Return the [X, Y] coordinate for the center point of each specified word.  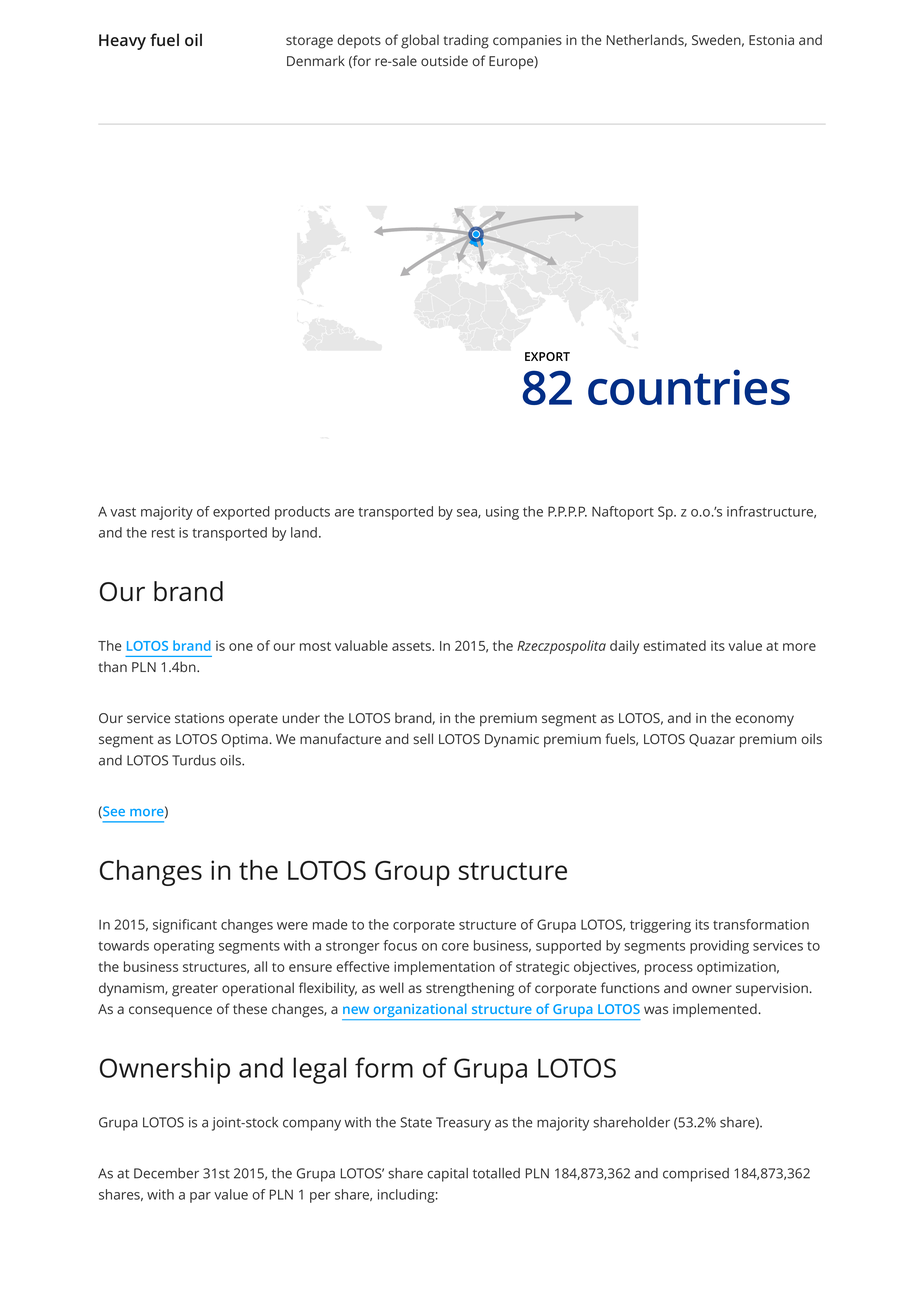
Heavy [122, 42]
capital [447, 1175]
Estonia [771, 40]
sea [468, 513]
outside [444, 60]
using [502, 513]
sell [423, 738]
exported [241, 513]
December [166, 1173]
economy [764, 721]
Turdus [194, 760]
